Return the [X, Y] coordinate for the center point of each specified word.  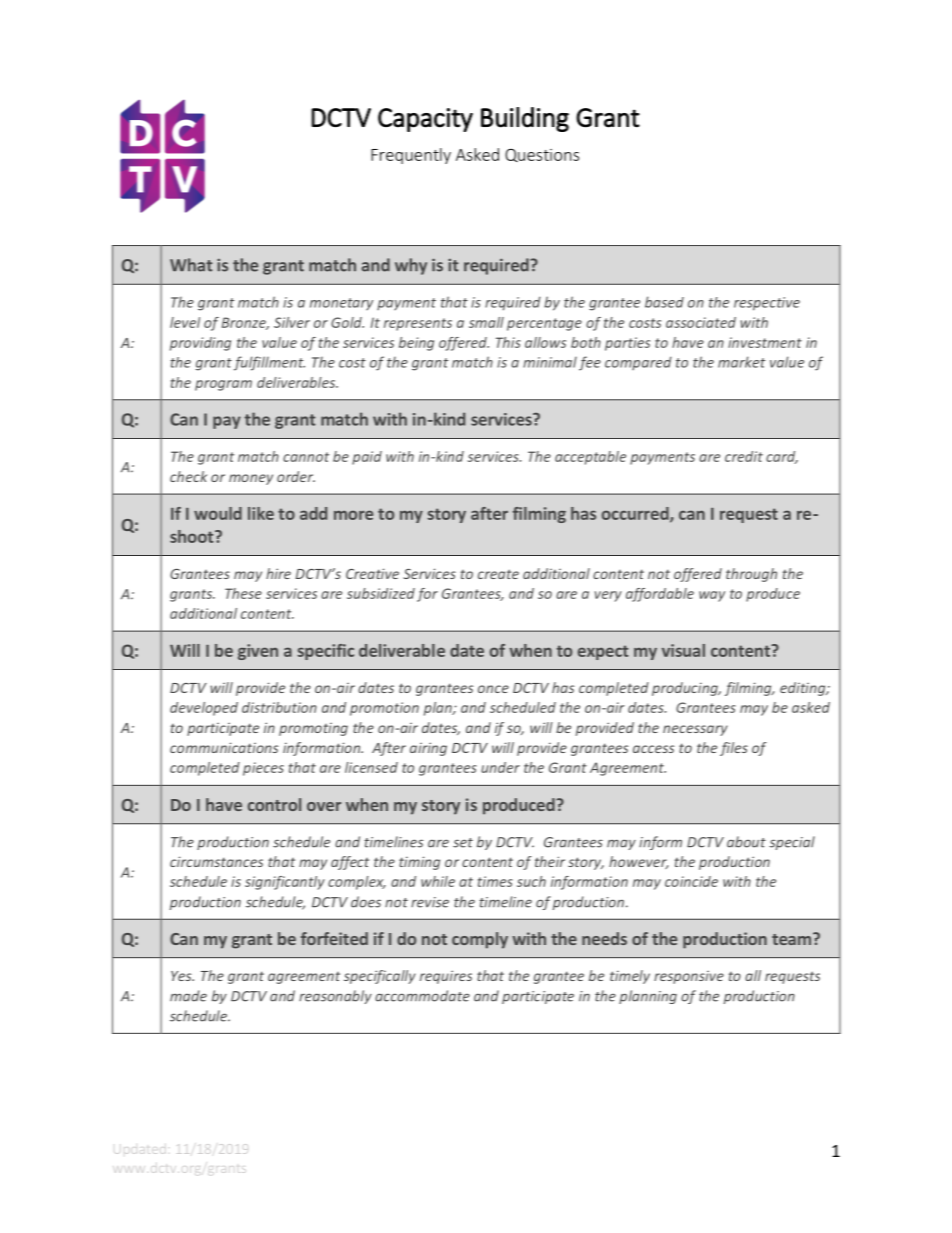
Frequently [411, 156]
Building [525, 119]
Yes [182, 976]
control [274, 804]
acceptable [590, 458]
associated [701, 322]
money [251, 479]
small [486, 322]
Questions [542, 155]
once [493, 689]
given [258, 652]
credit [744, 456]
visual [683, 650]
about [746, 842]
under [500, 767]
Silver [292, 322]
